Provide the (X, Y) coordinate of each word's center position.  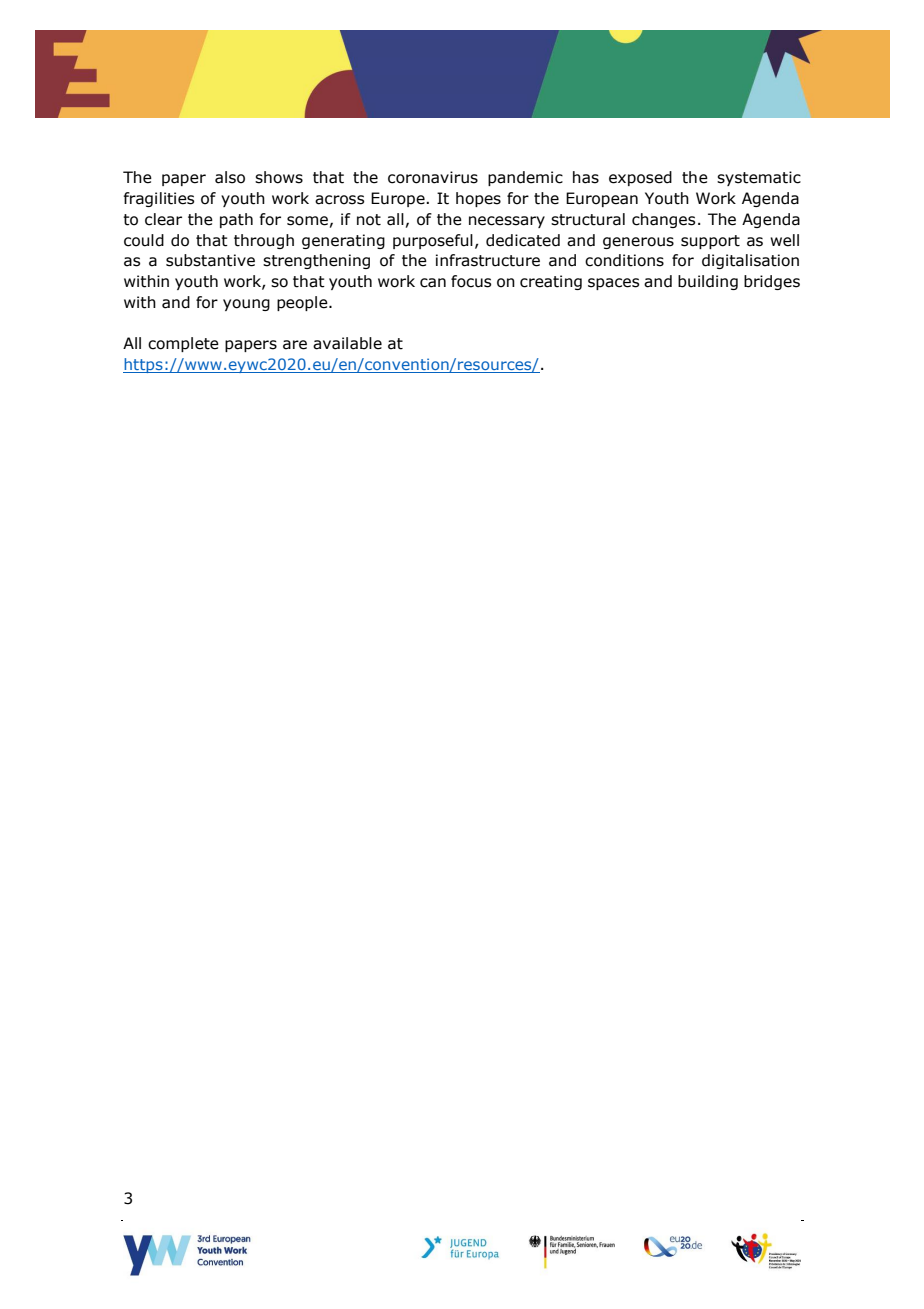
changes (663, 220)
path (236, 220)
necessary (507, 222)
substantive (210, 260)
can (433, 283)
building (708, 282)
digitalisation (750, 261)
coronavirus (433, 177)
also (230, 177)
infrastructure (488, 260)
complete (183, 344)
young (246, 305)
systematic (759, 178)
